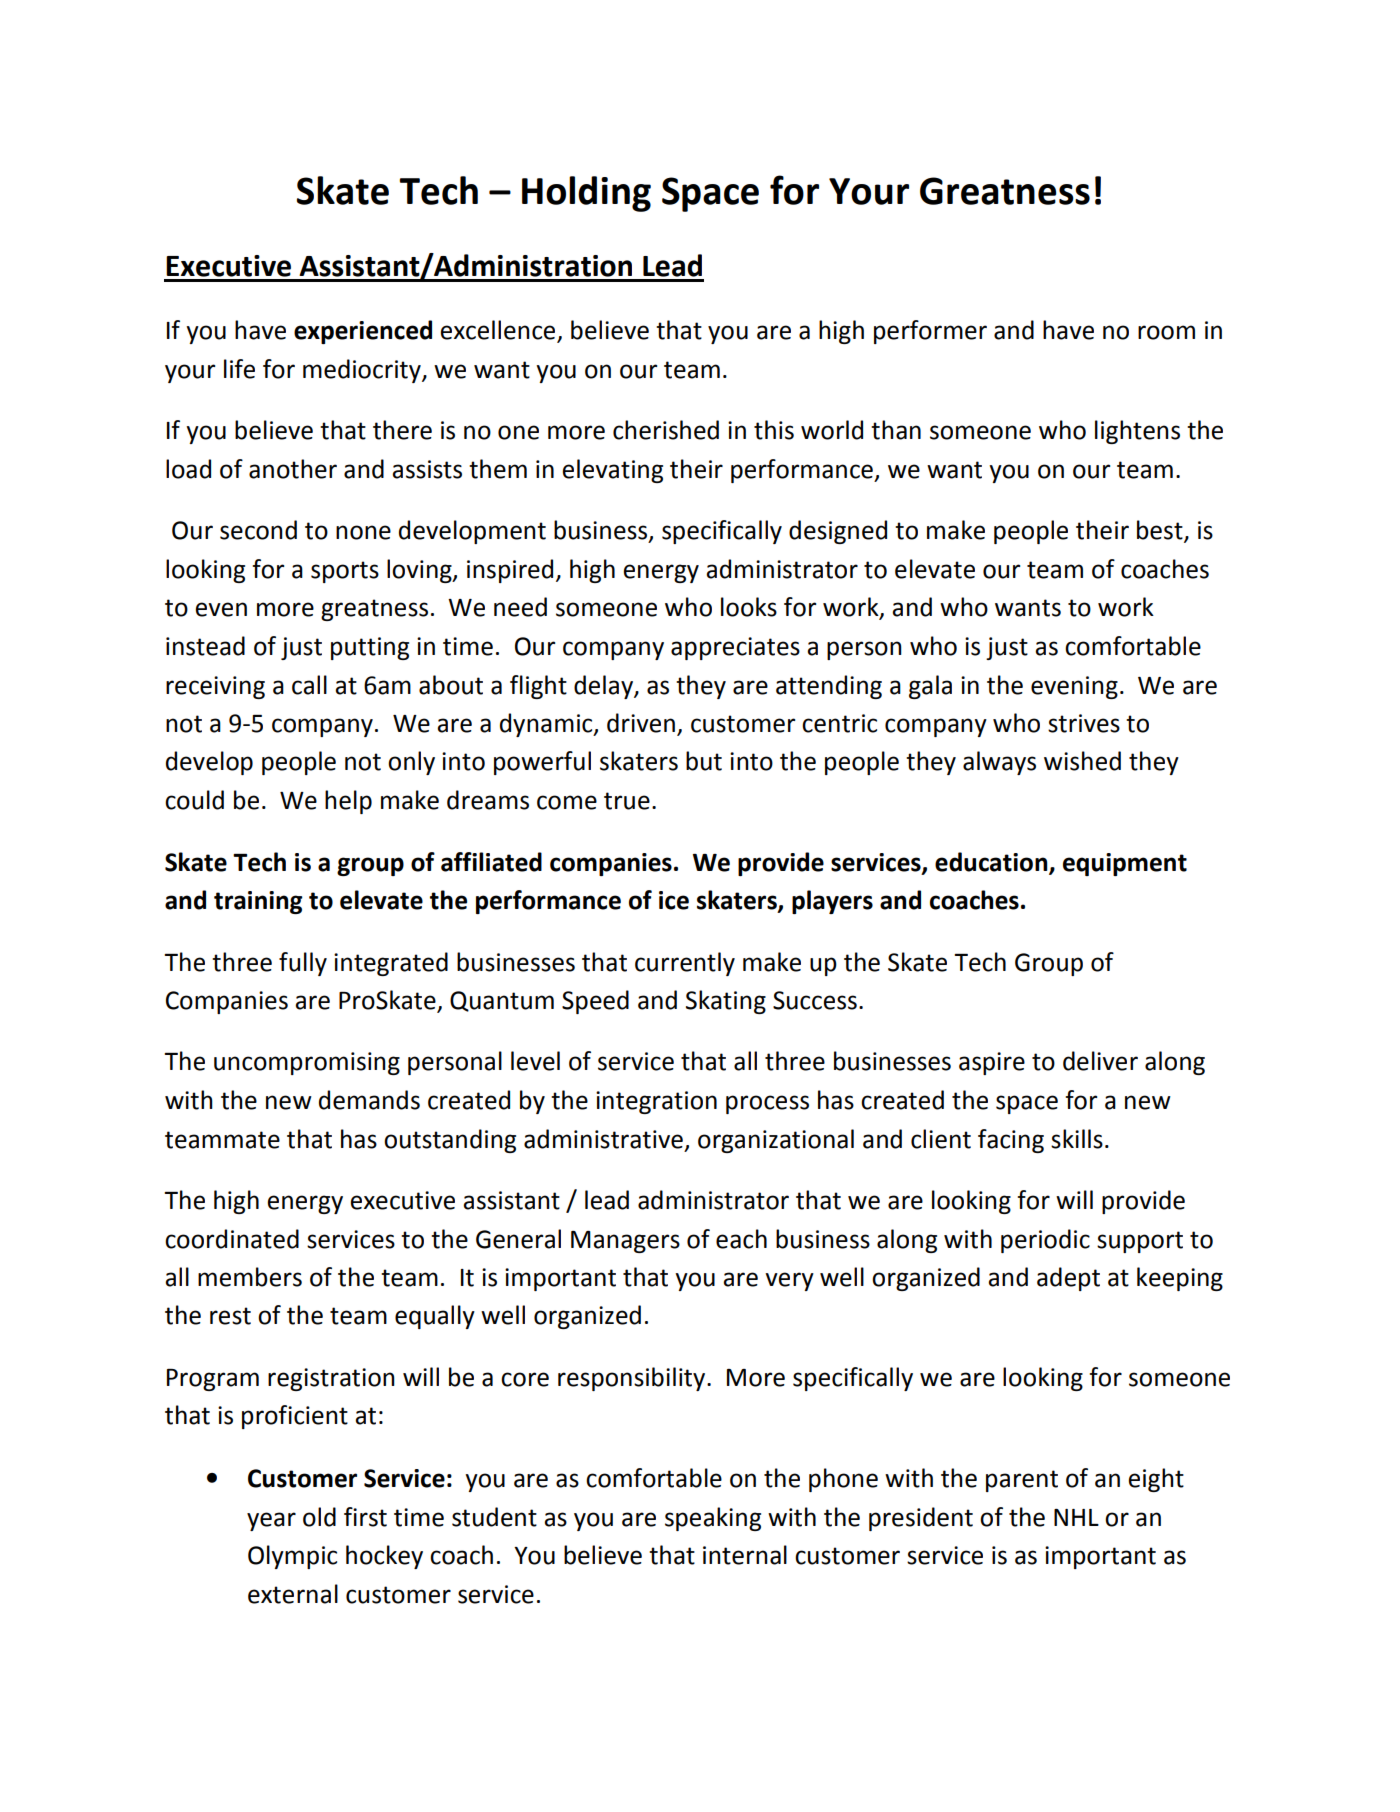  I want to click on Olympic, so click(292, 1557).
